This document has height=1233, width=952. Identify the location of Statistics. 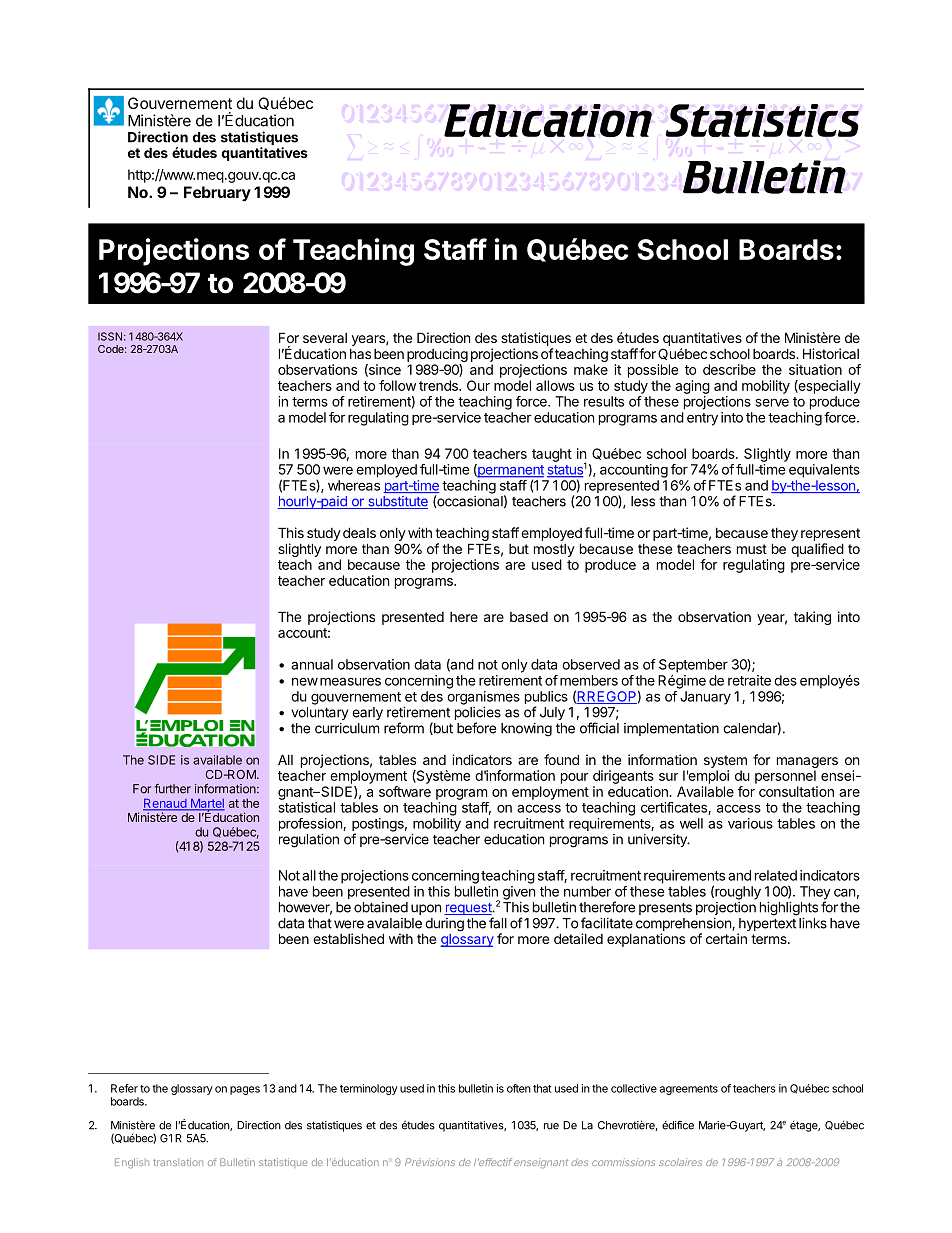
(762, 120).
